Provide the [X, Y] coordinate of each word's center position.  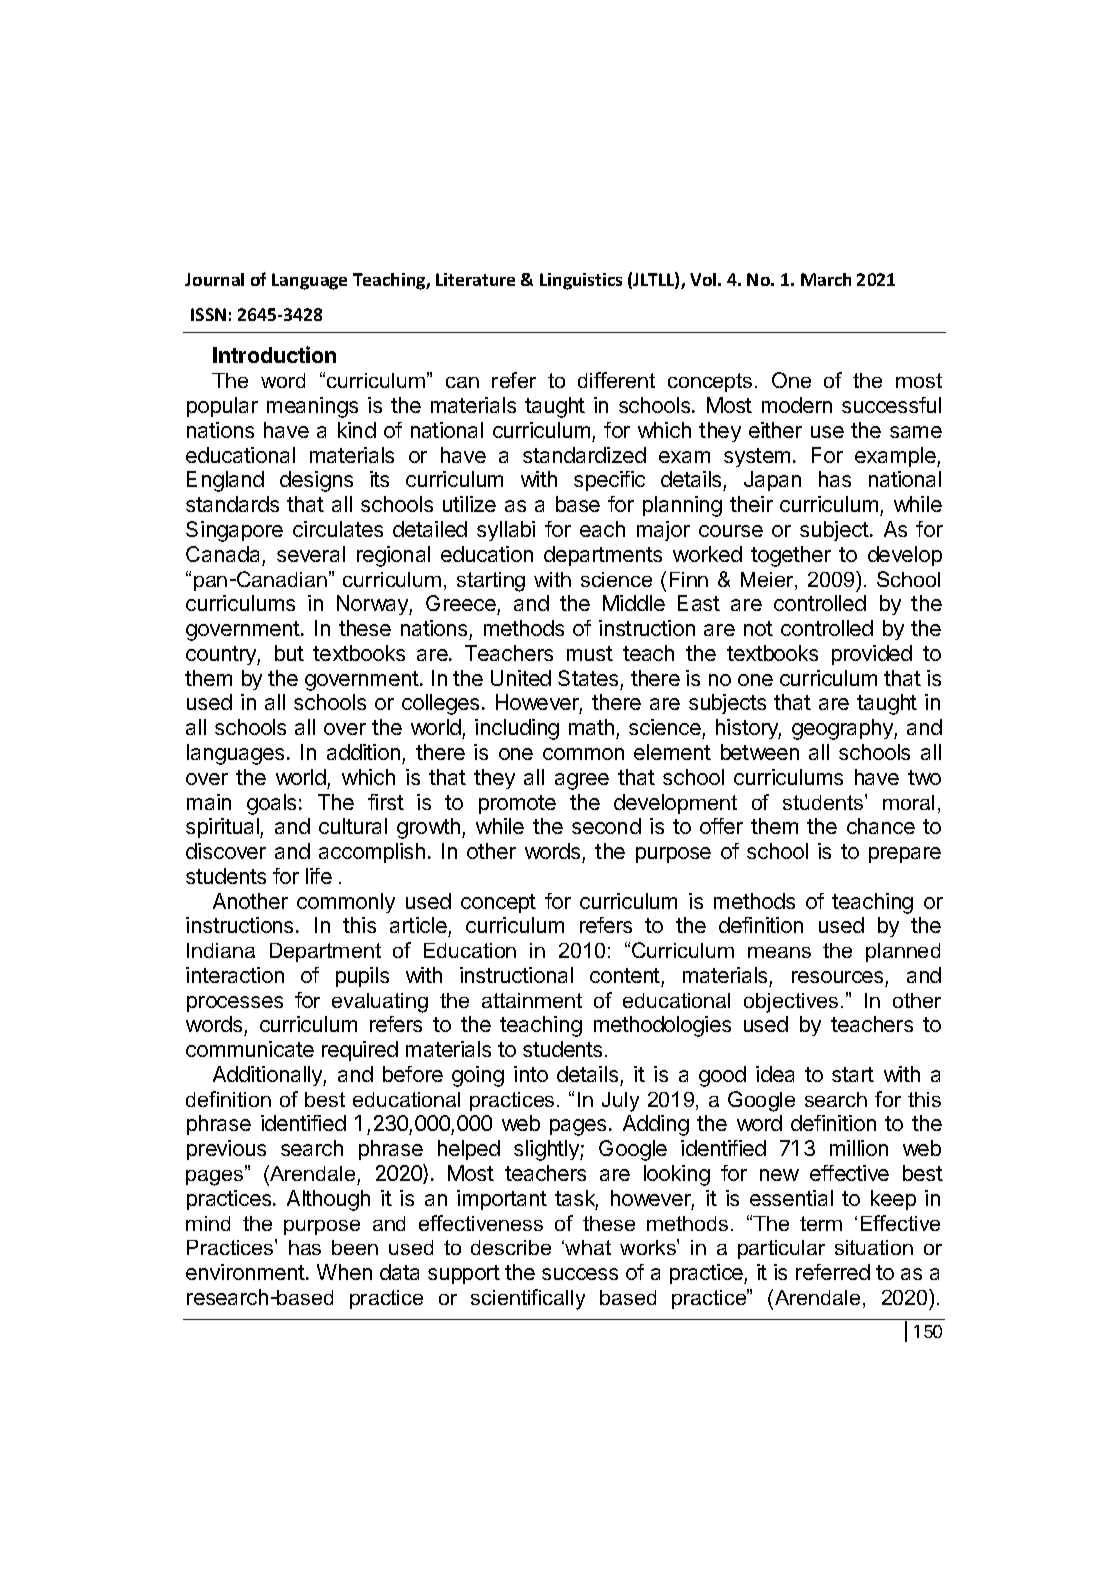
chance [881, 826]
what [588, 1247]
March [826, 279]
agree [582, 781]
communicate [250, 1049]
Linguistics [581, 281]
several [311, 554]
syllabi [506, 531]
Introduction [274, 354]
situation [874, 1247]
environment [245, 1272]
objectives [791, 1003]
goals [271, 804]
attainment [532, 1000]
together [791, 556]
